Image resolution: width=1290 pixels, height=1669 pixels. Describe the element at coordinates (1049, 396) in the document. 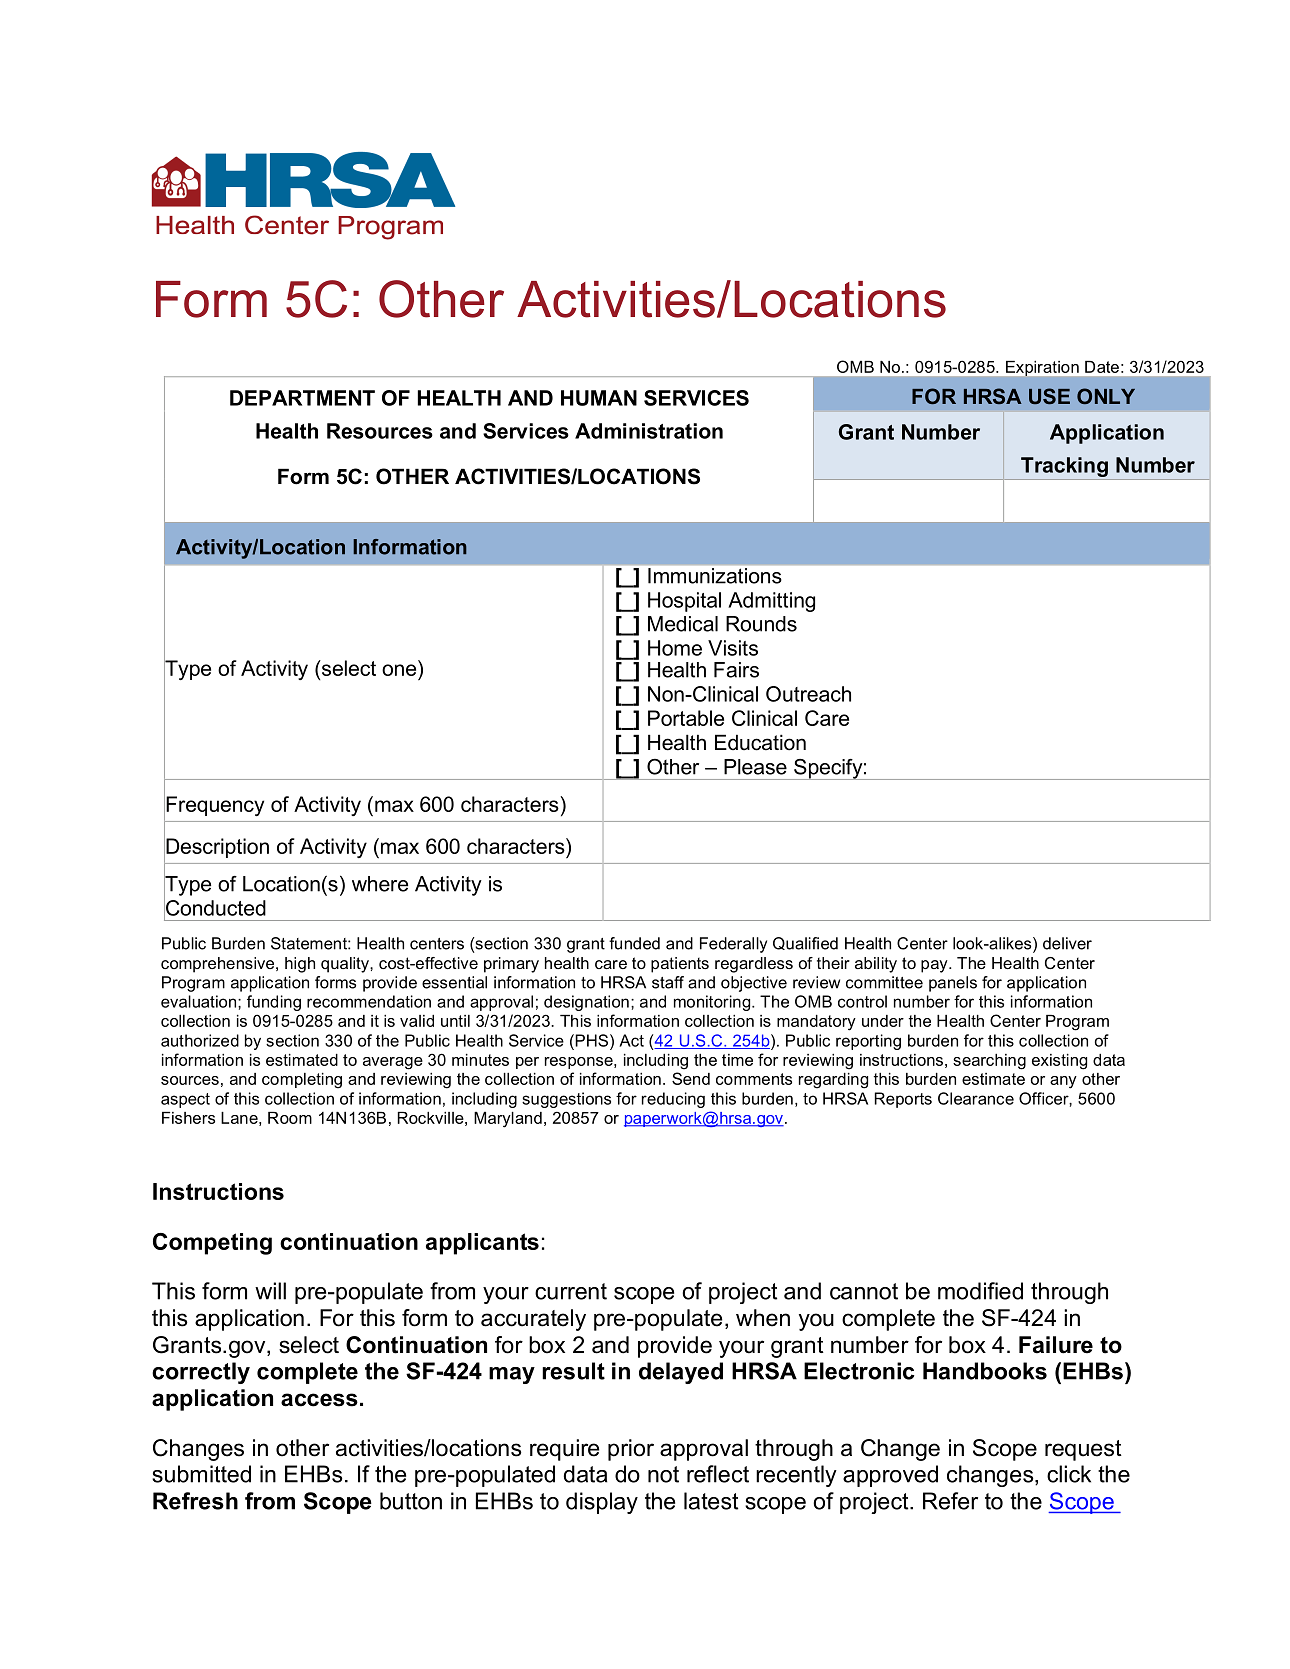

I see `USE` at that location.
